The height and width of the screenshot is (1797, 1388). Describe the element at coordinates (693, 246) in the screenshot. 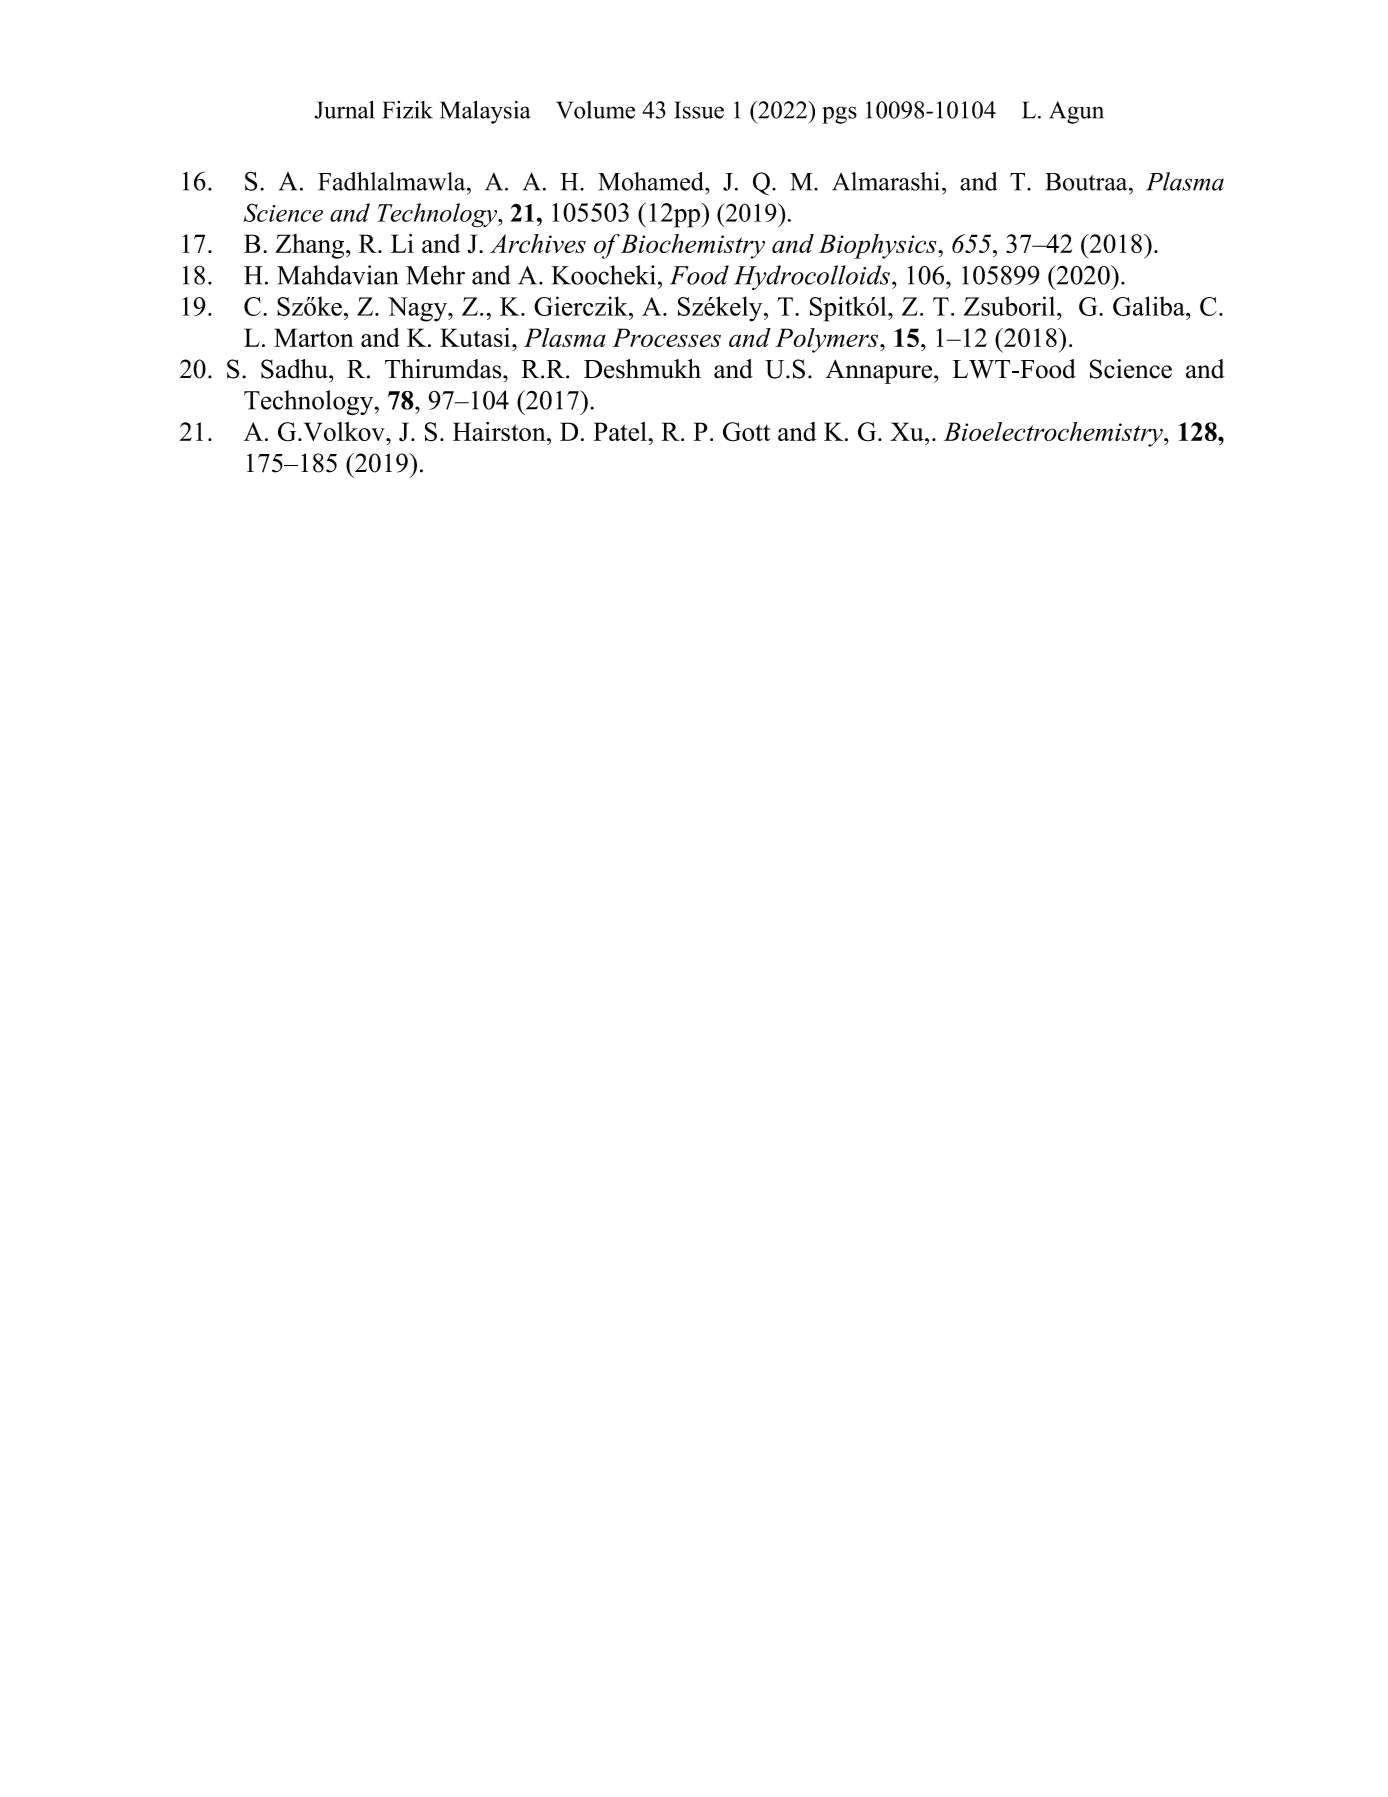

I see `Biochemistry` at that location.
